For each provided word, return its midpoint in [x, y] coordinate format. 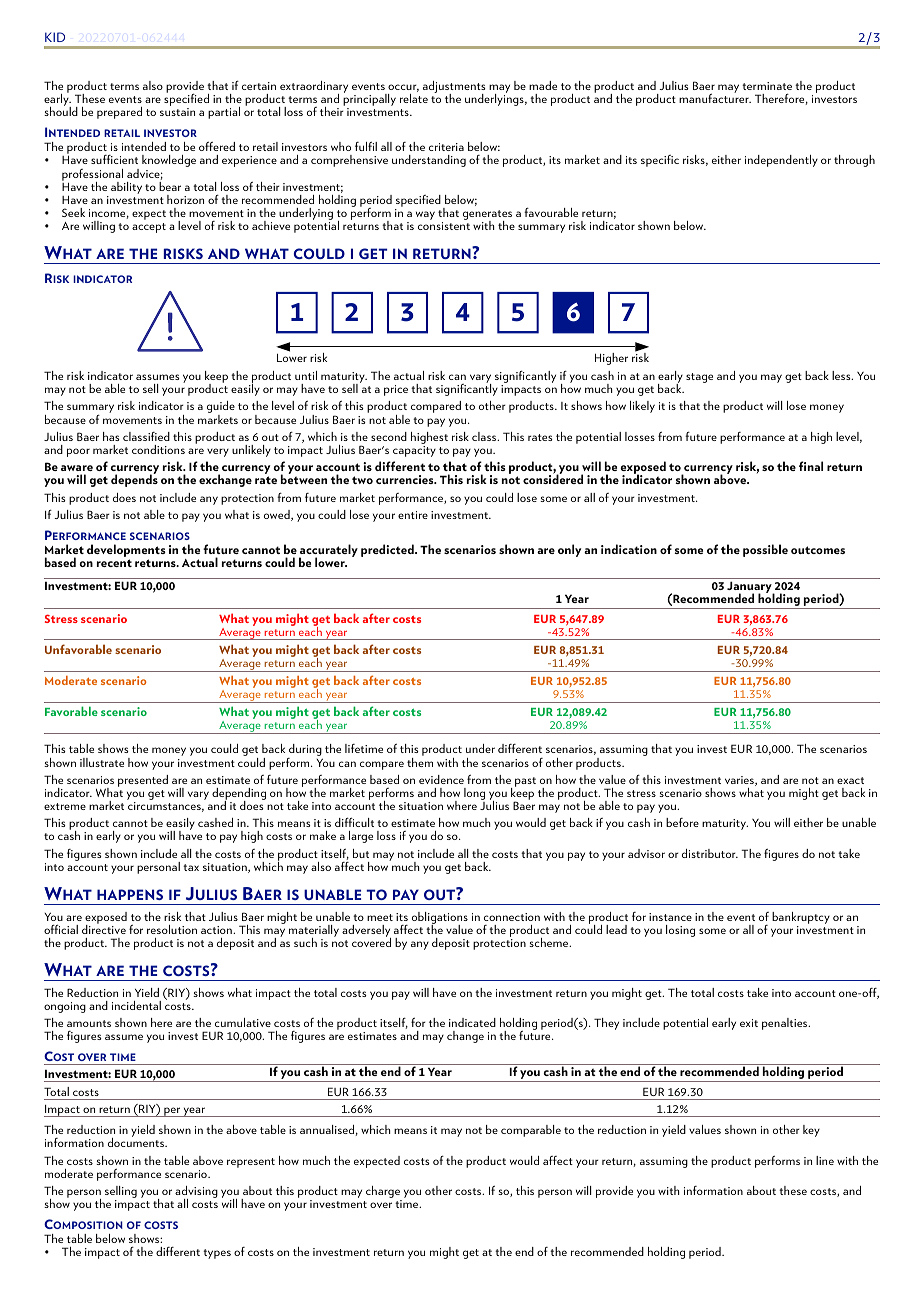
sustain [177, 112]
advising [196, 1193]
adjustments [454, 88]
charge [384, 1193]
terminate [767, 86]
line [825, 1160]
